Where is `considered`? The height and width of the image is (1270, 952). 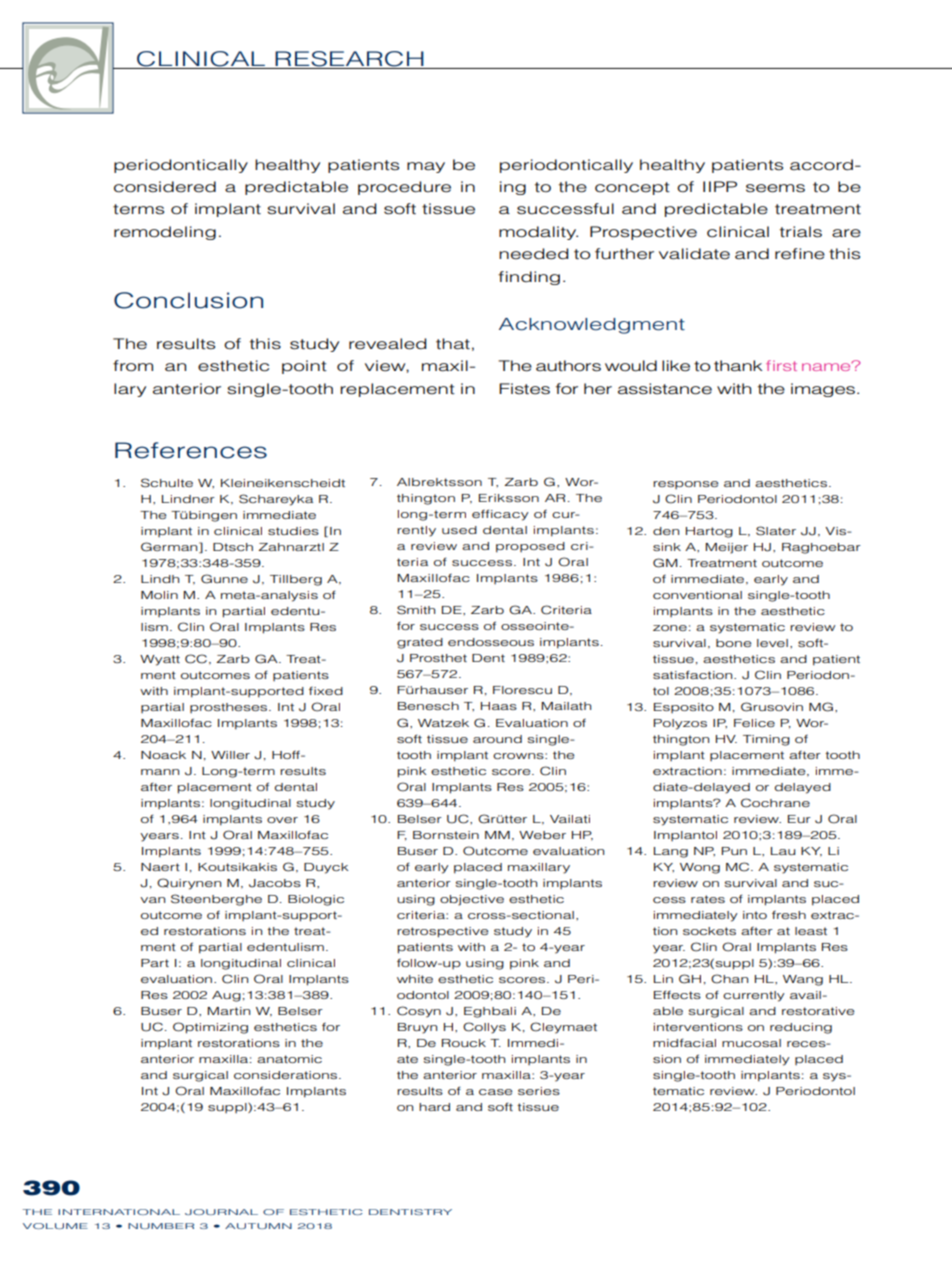 considered is located at coordinates (165, 187).
